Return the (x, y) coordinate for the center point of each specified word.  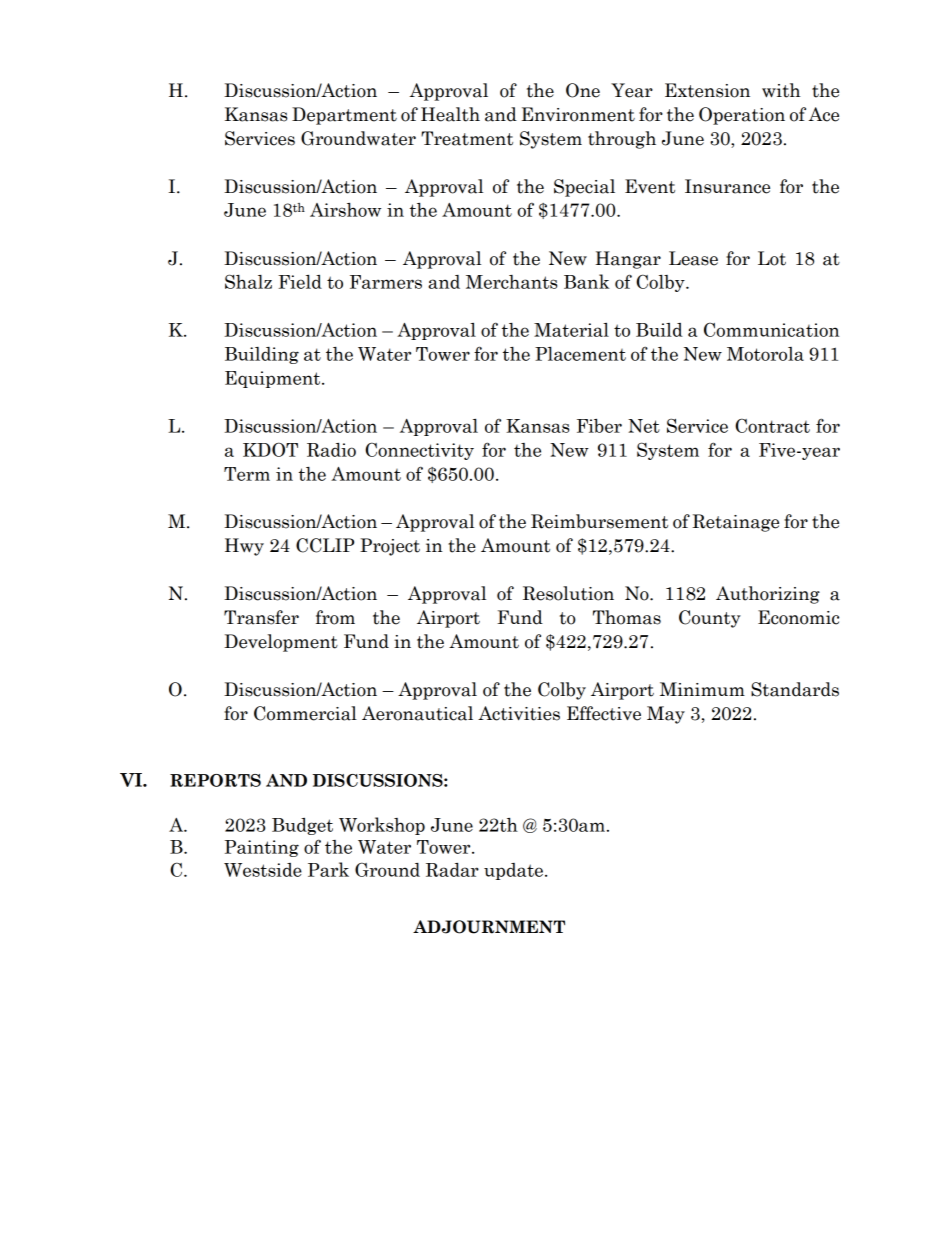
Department (344, 116)
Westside (263, 870)
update (513, 871)
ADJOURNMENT (489, 927)
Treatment (467, 138)
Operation (742, 116)
